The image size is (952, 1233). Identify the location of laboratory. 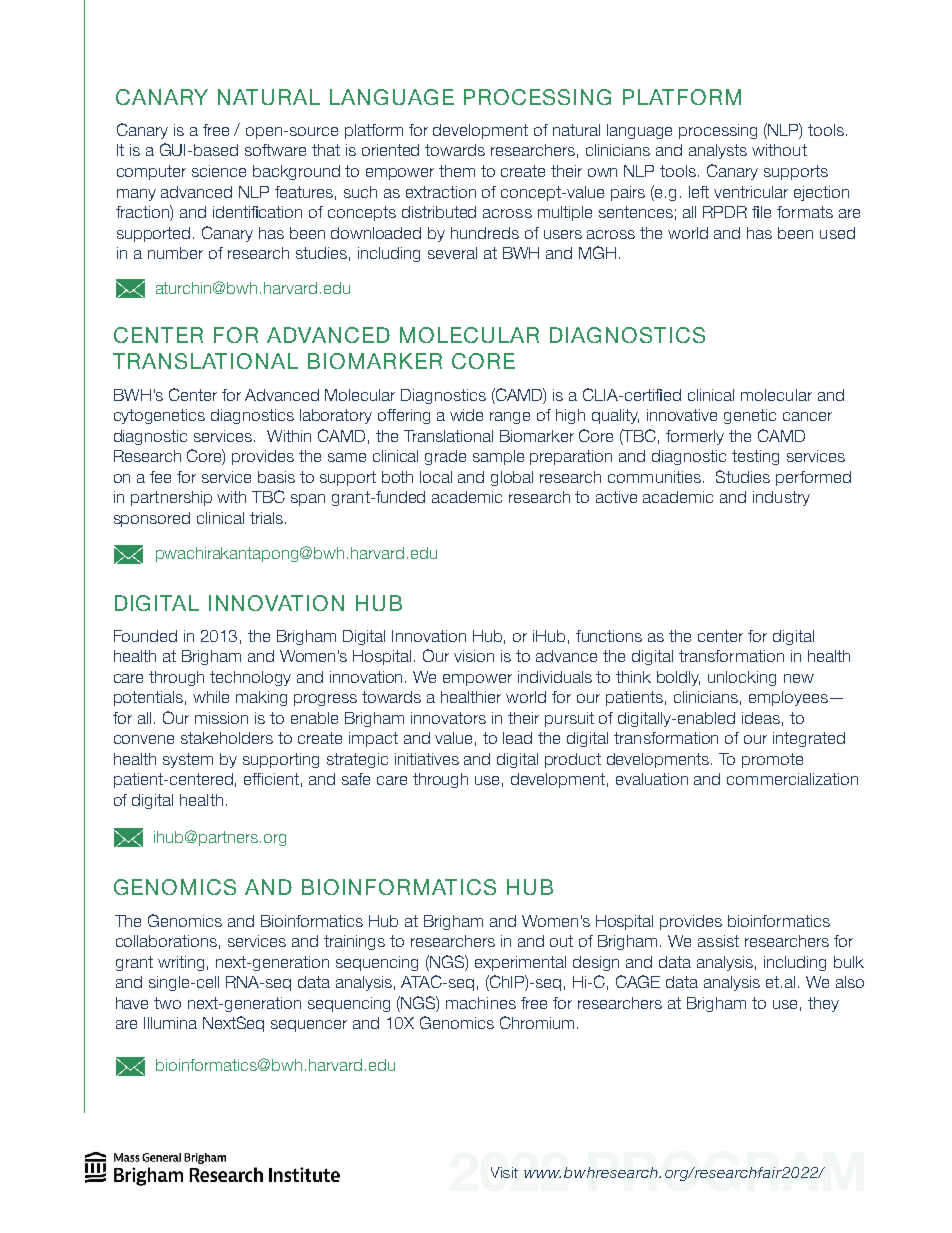
(336, 416).
